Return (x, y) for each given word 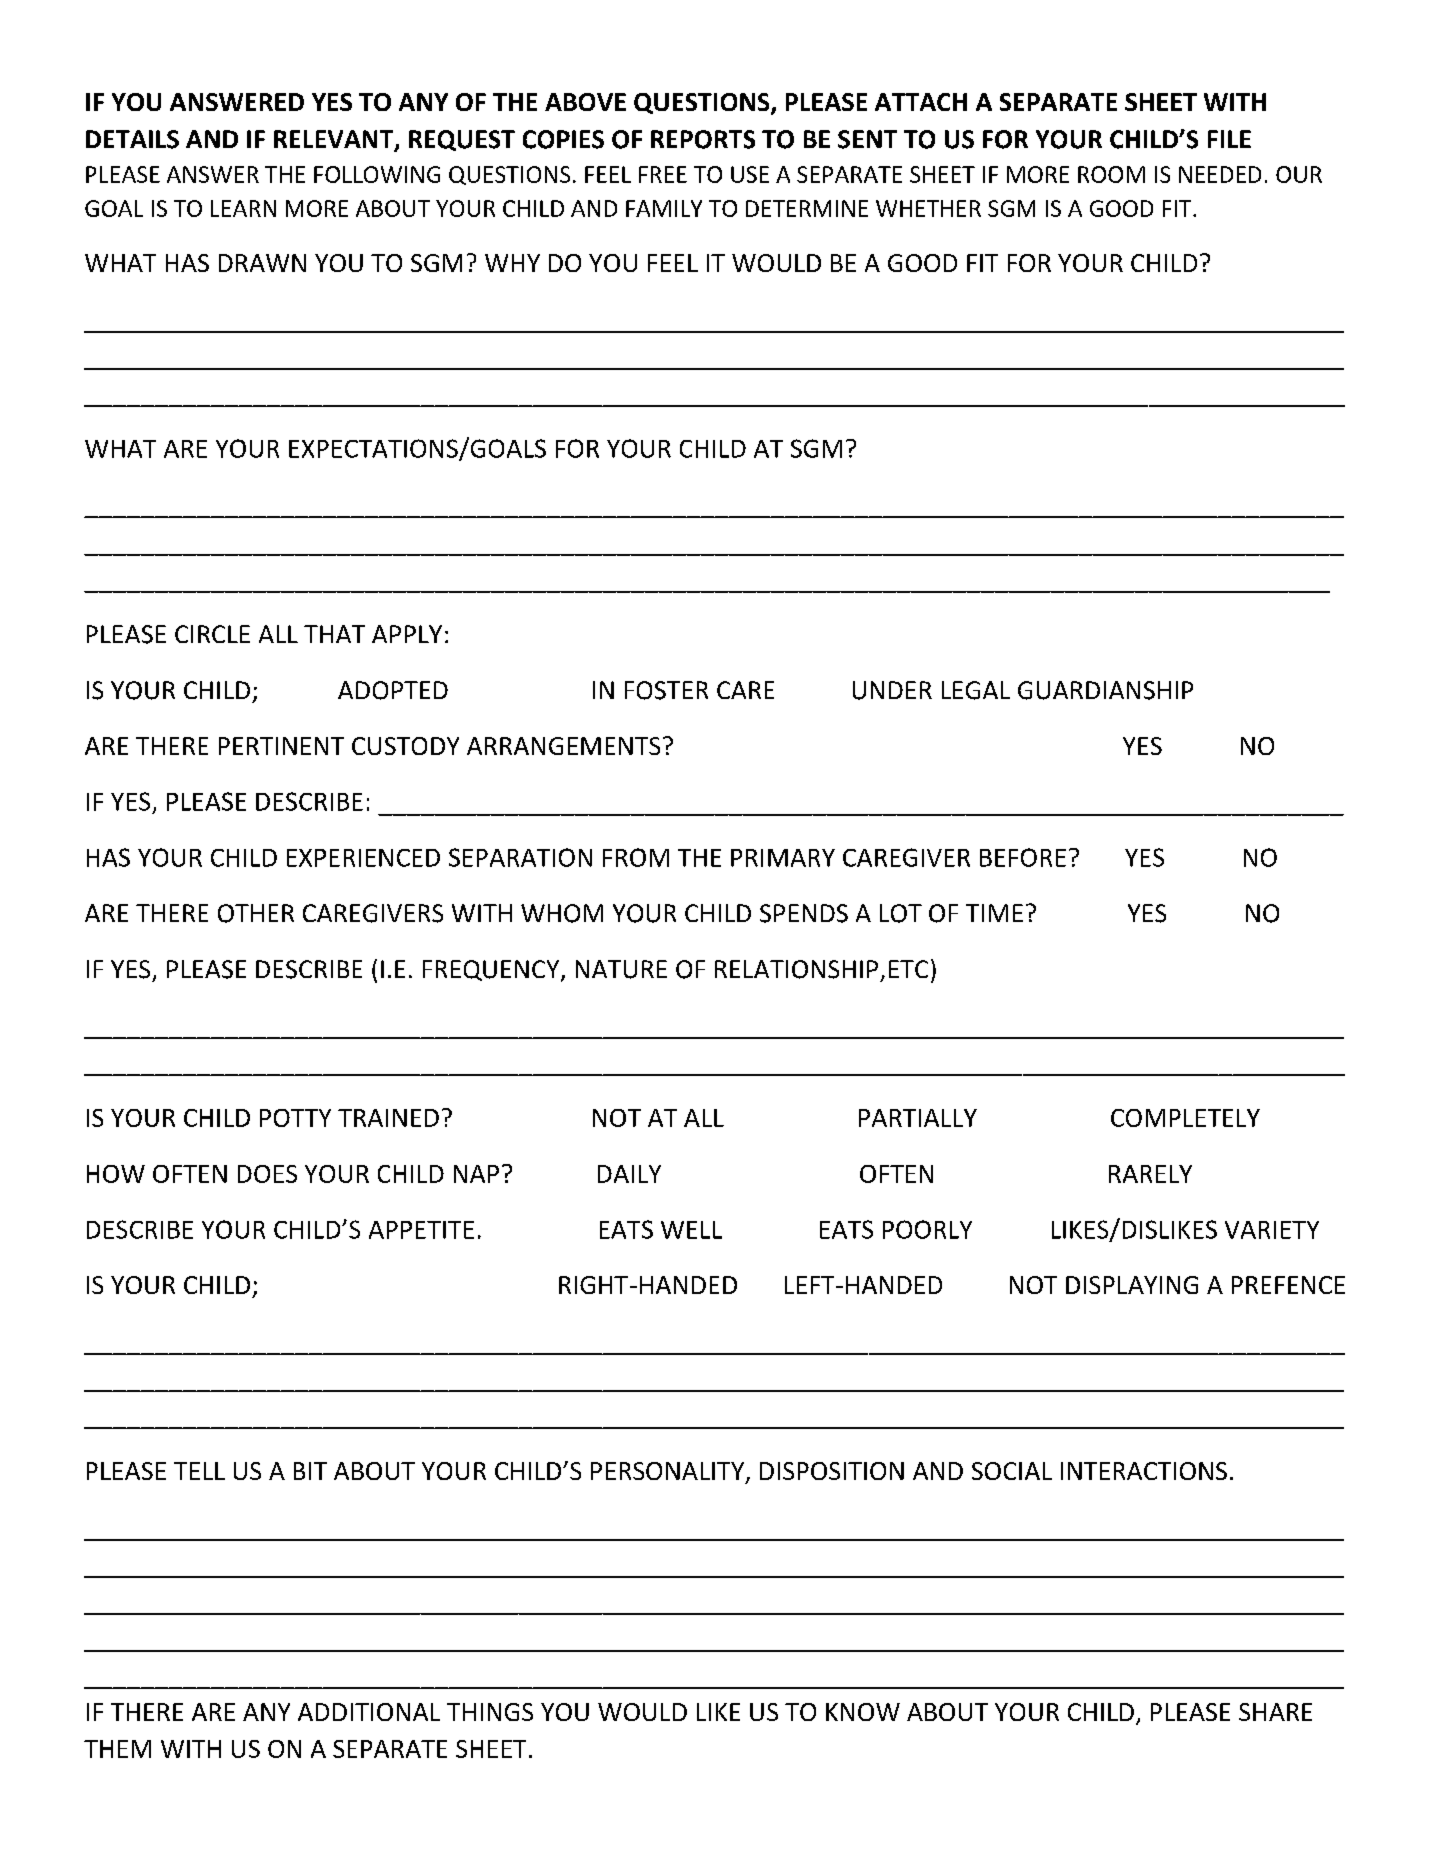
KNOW (863, 1712)
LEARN (243, 208)
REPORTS (703, 139)
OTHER (256, 913)
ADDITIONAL (369, 1712)
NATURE (621, 969)
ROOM (1111, 174)
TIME (994, 913)
